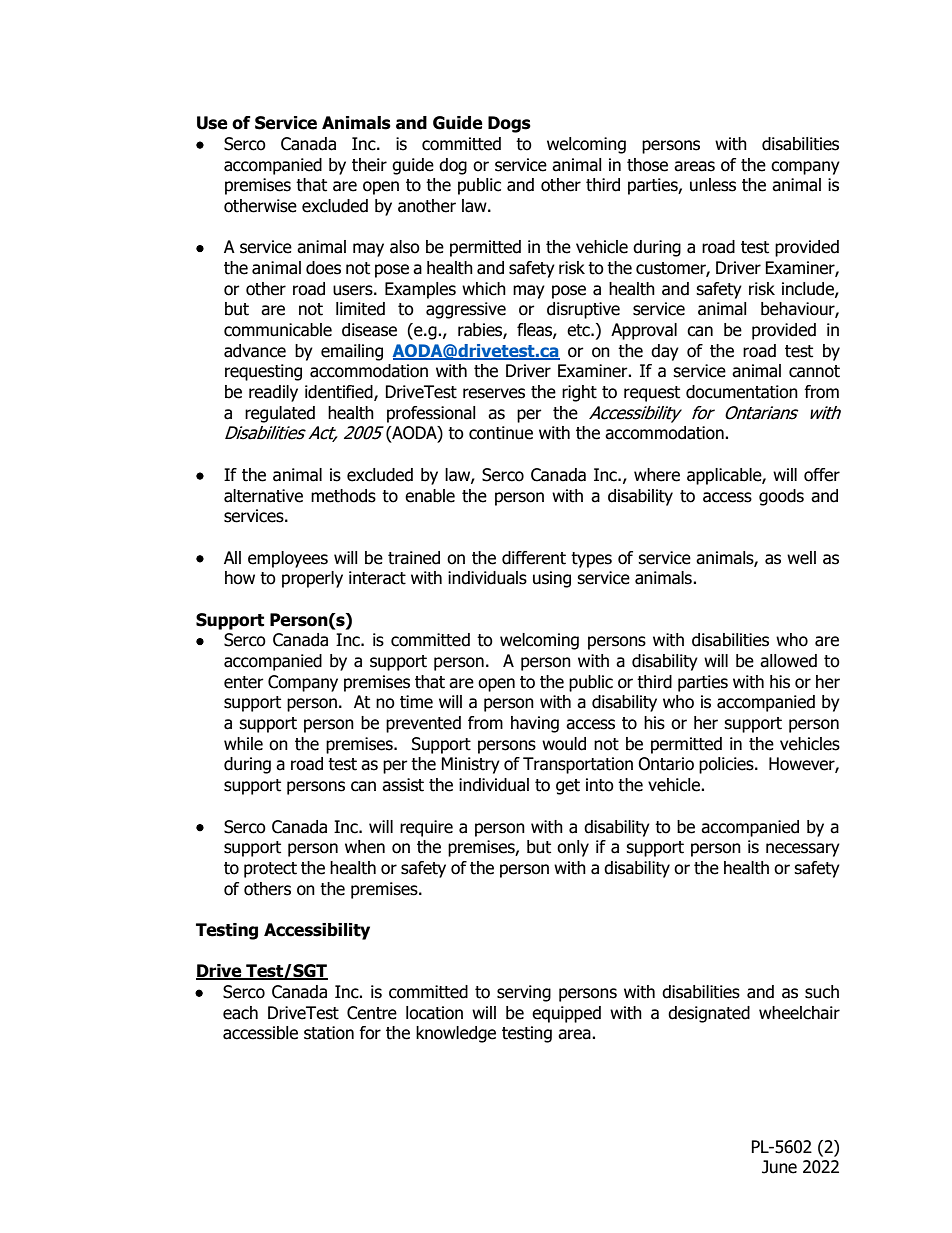 This screenshot has width=952, height=1233. Describe the element at coordinates (803, 850) in the screenshot. I see `necessary` at that location.
